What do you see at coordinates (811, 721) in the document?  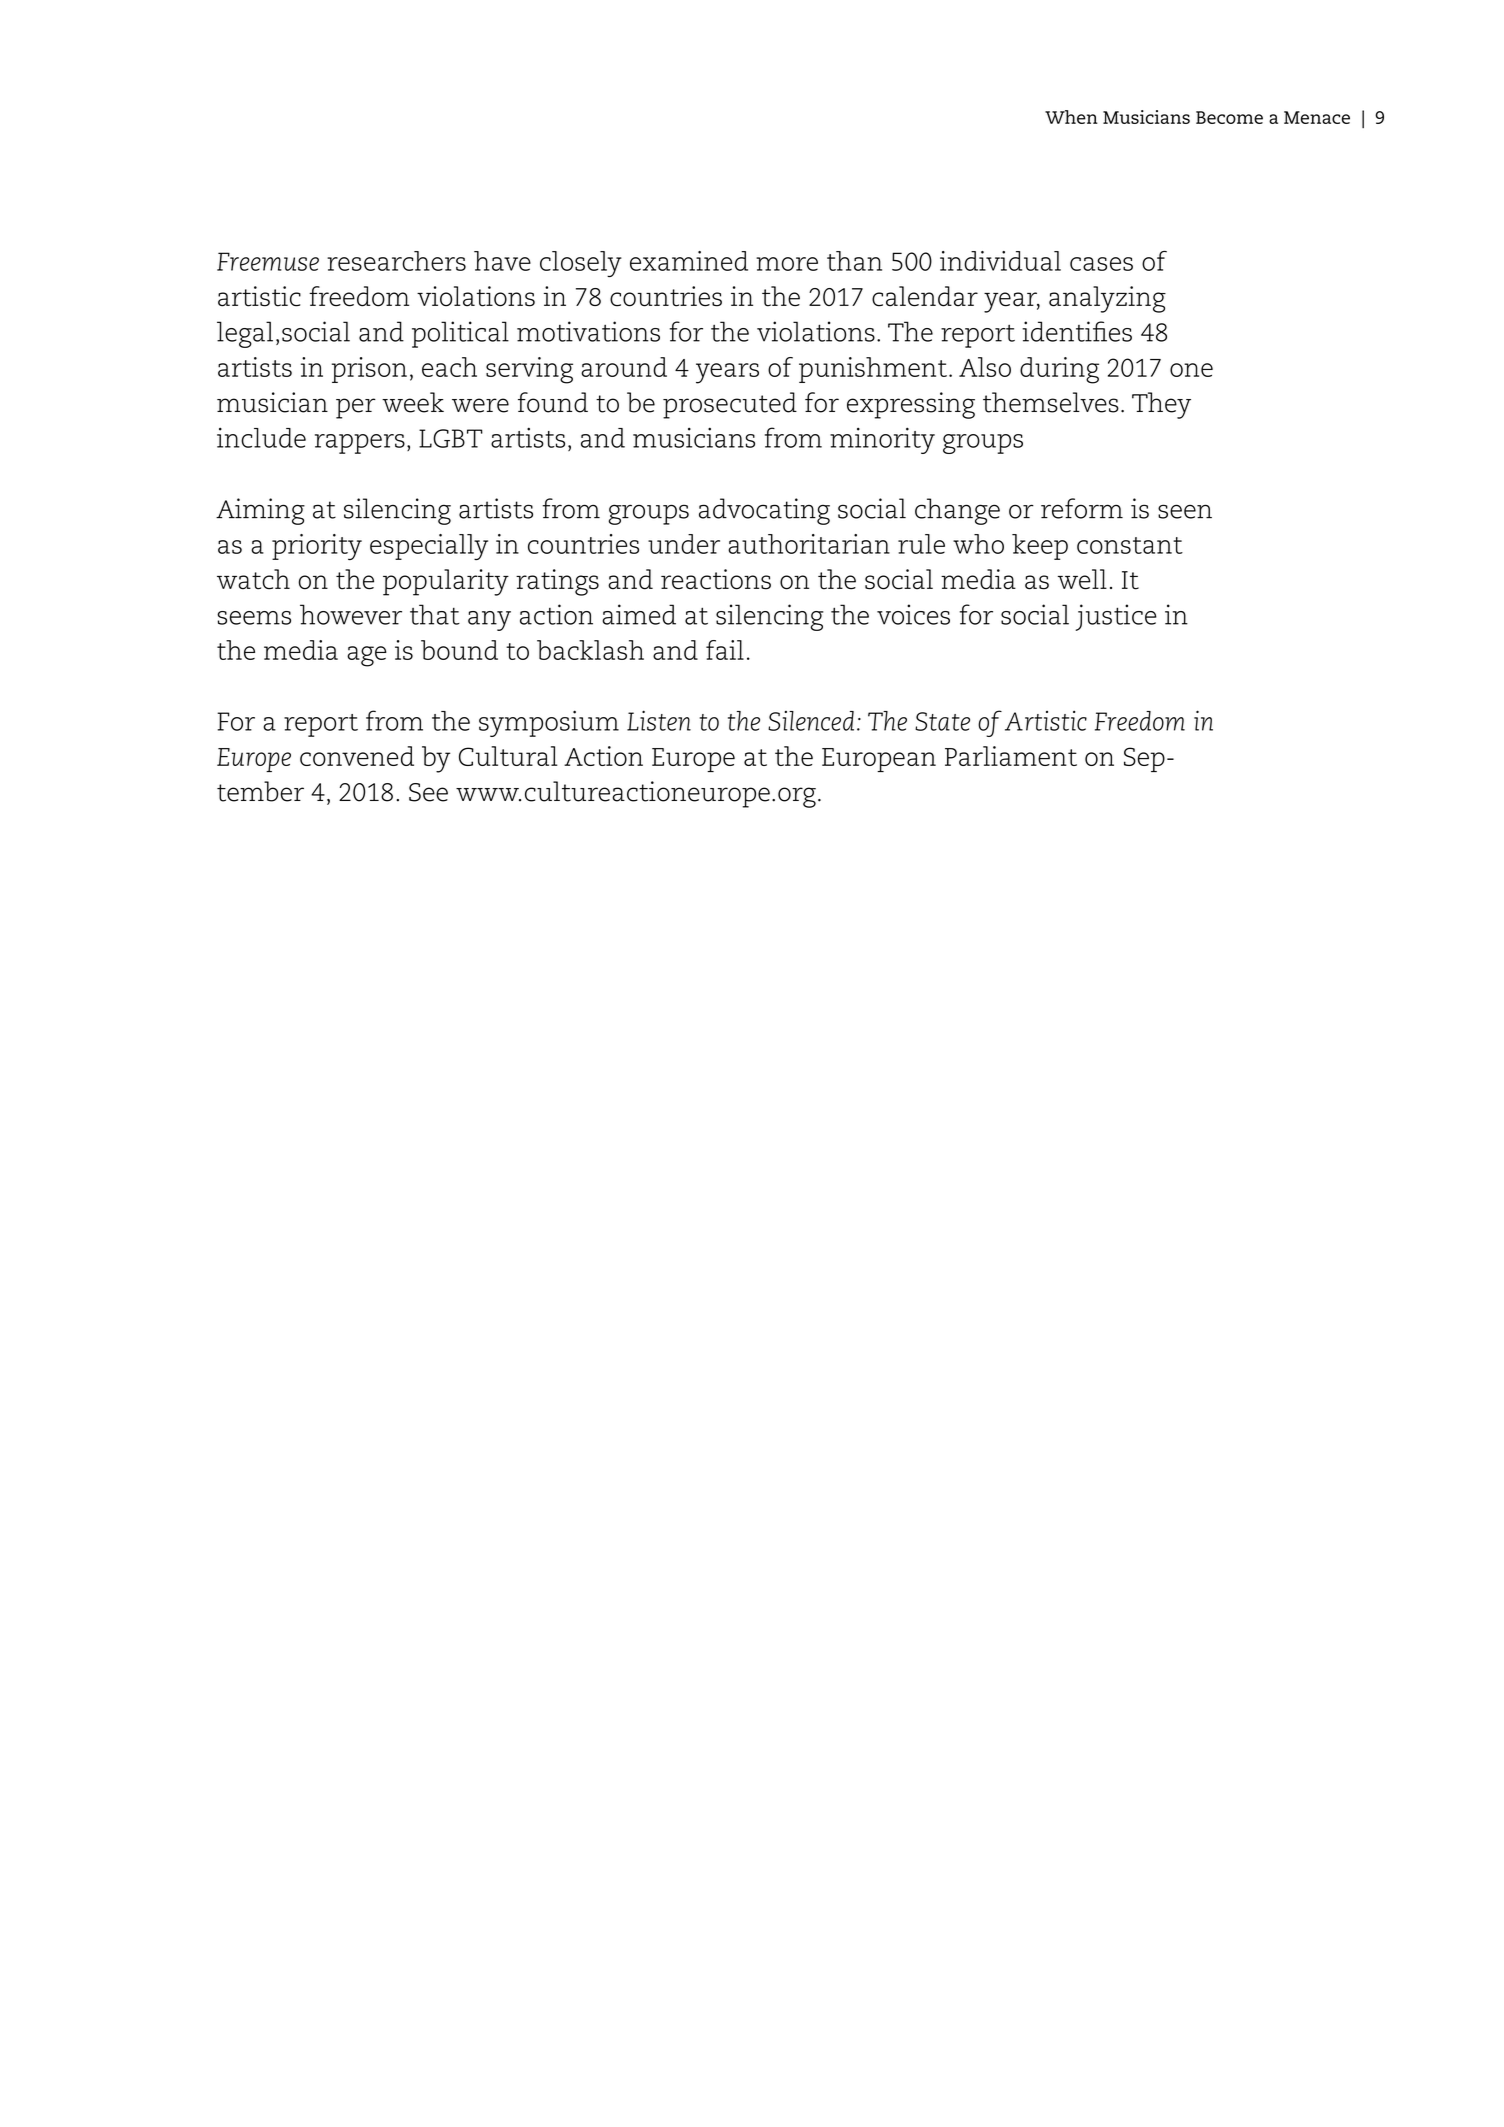 I see `Silenced` at bounding box center [811, 721].
